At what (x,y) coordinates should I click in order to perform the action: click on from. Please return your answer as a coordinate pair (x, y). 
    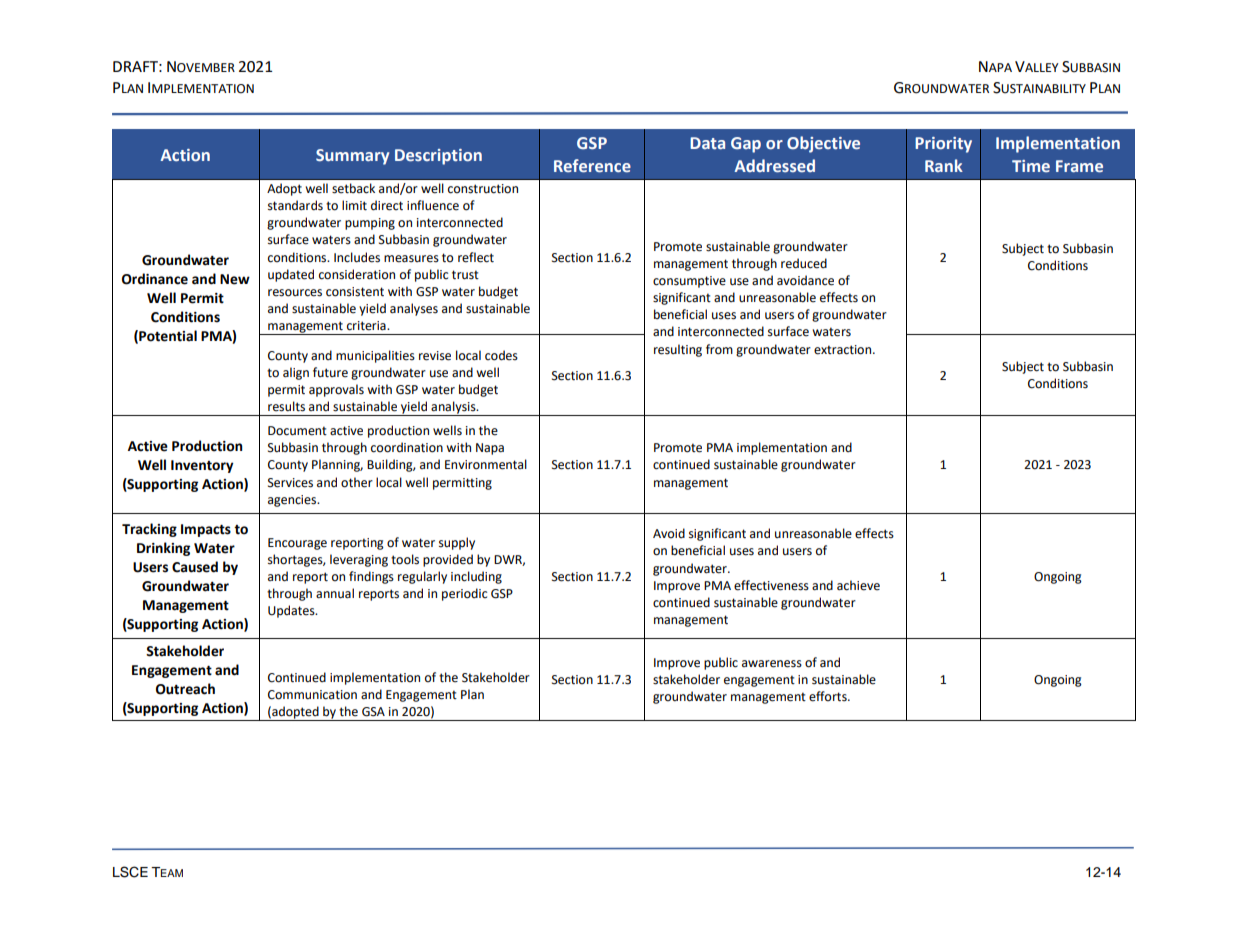
    Looking at the image, I should click on (719, 349).
